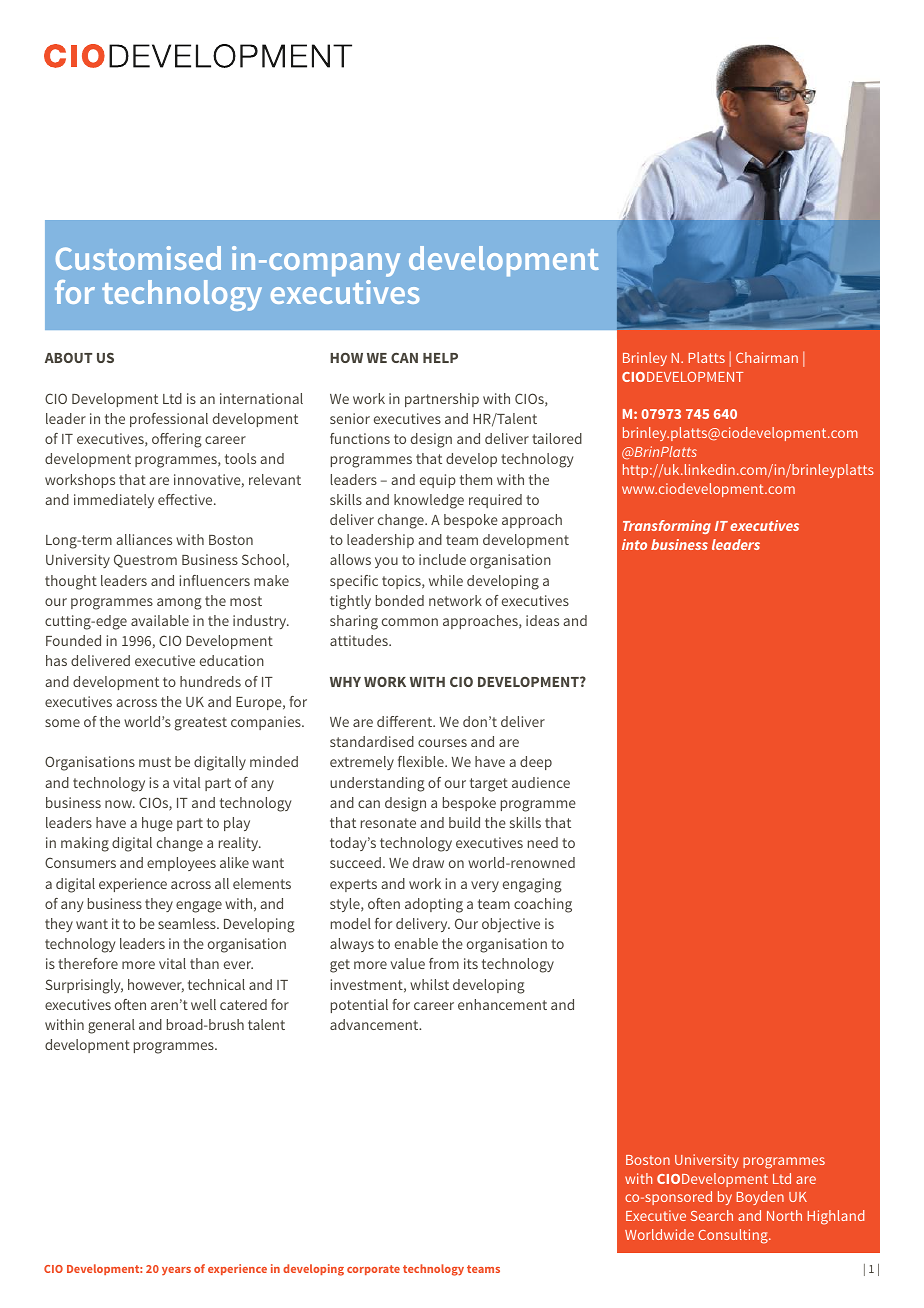  Describe the element at coordinates (176, 1271) in the screenshot. I see `years` at that location.
